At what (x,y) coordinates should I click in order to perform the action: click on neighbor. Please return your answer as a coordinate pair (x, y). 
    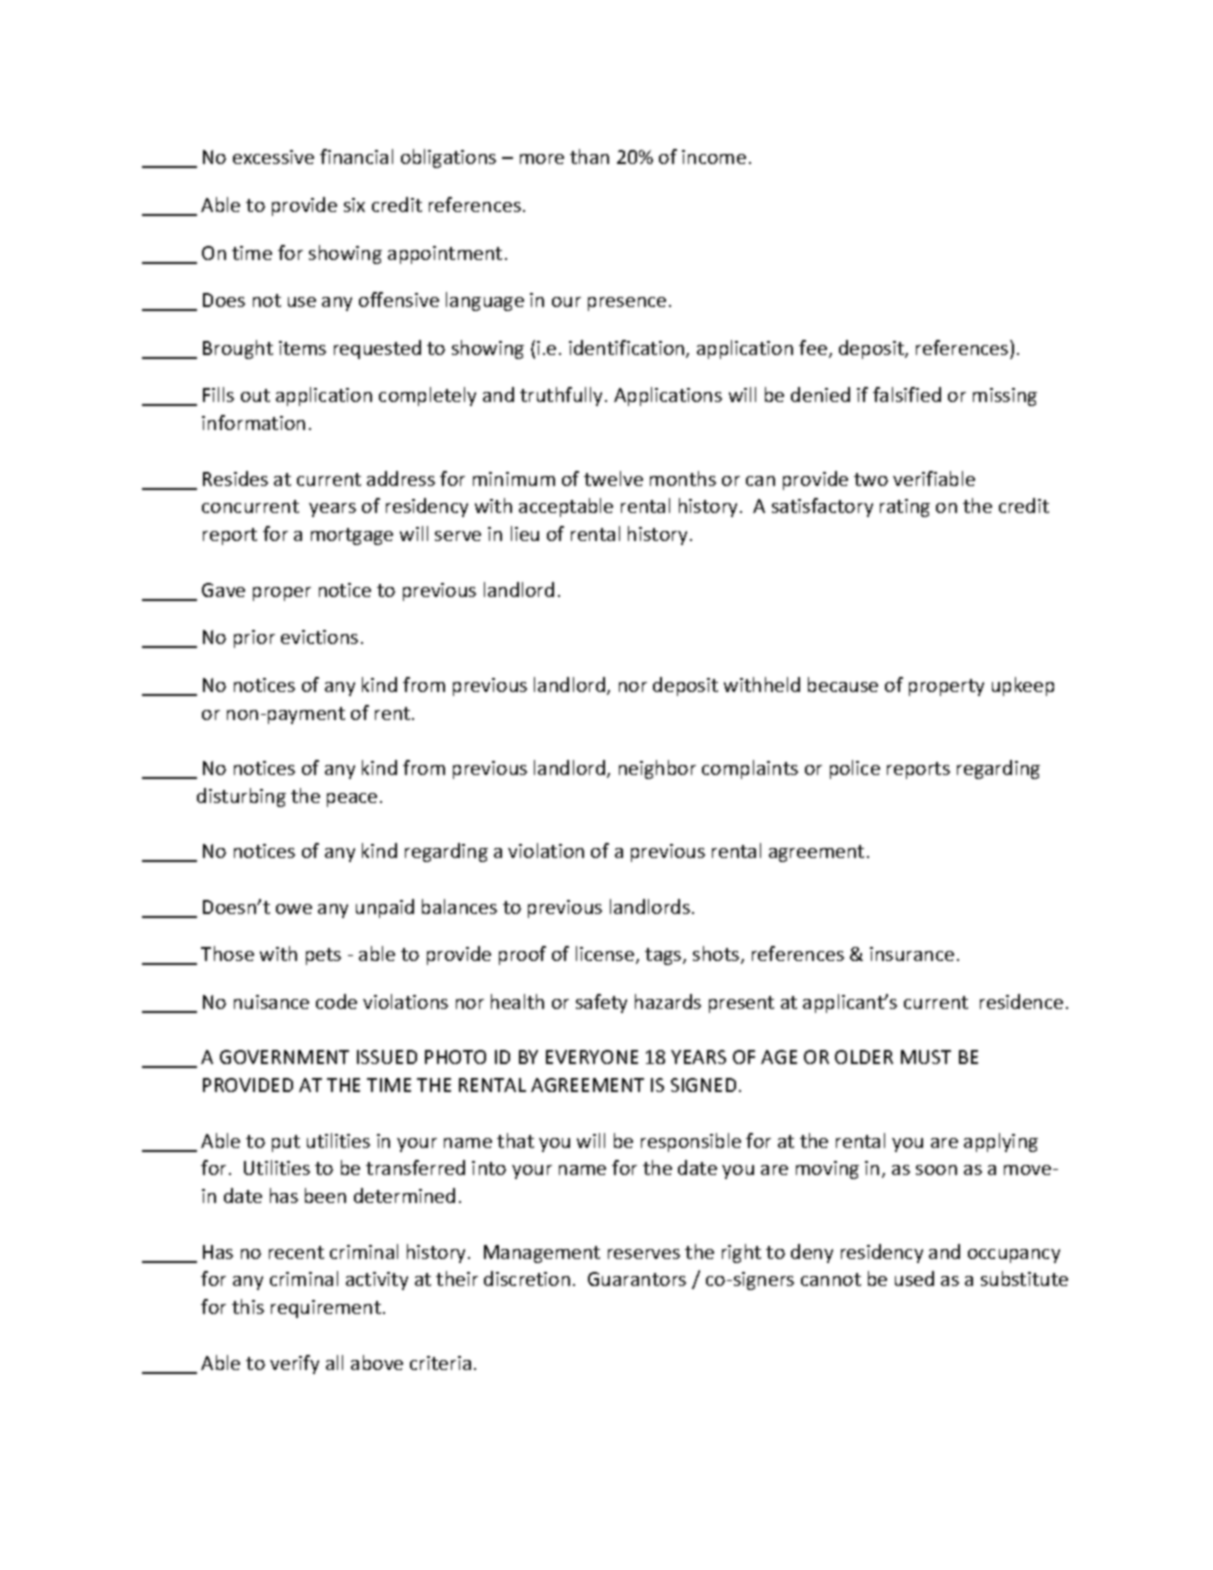
    Looking at the image, I should click on (657, 769).
